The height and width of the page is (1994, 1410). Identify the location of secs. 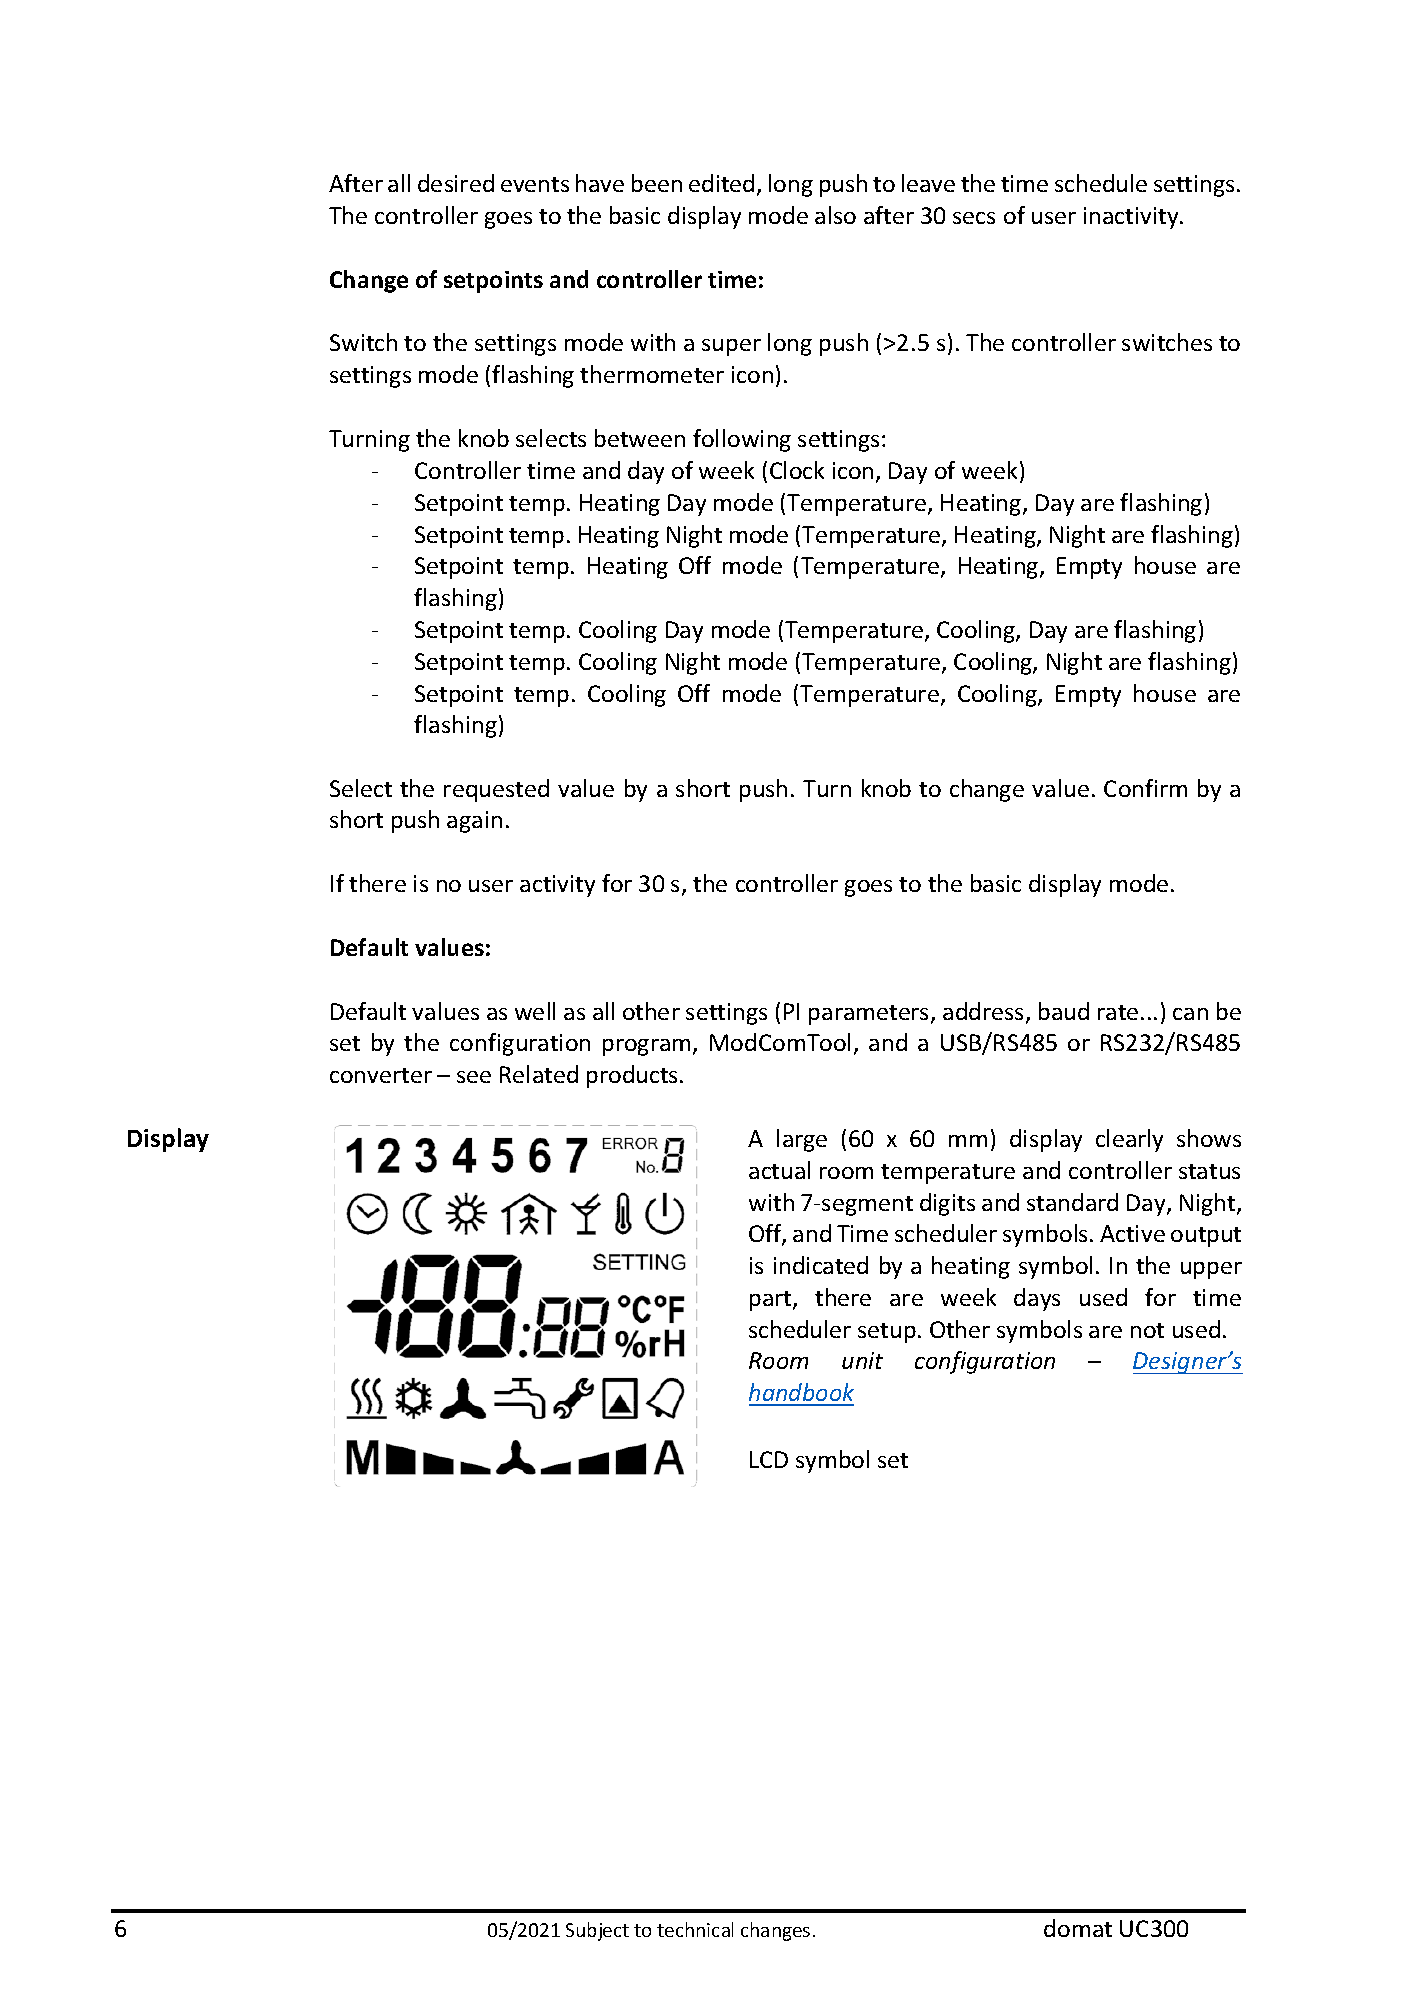
(974, 218).
